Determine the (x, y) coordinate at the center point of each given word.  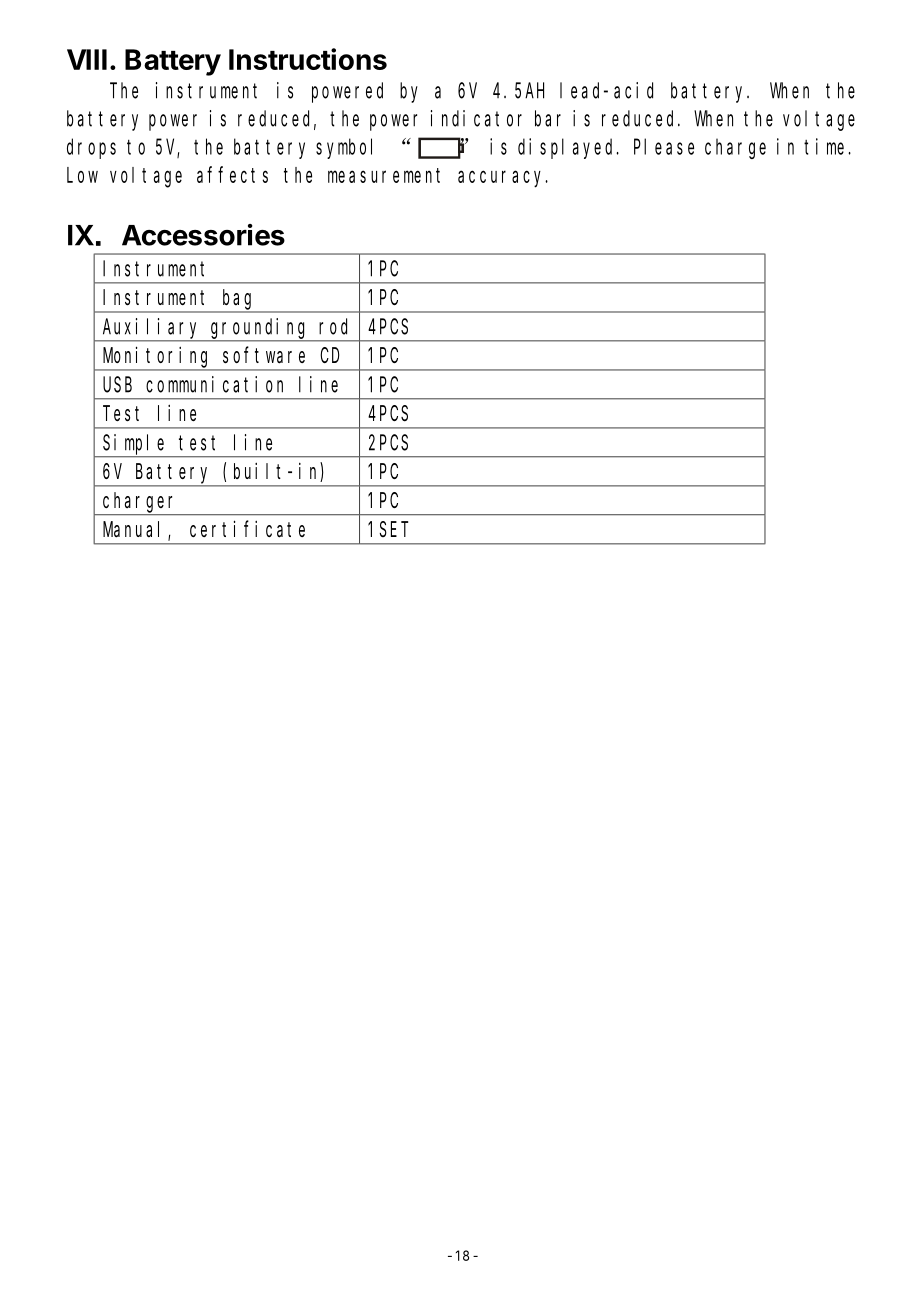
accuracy (503, 179)
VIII (87, 59)
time (827, 146)
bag (240, 301)
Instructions (308, 59)
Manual (131, 529)
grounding (261, 330)
